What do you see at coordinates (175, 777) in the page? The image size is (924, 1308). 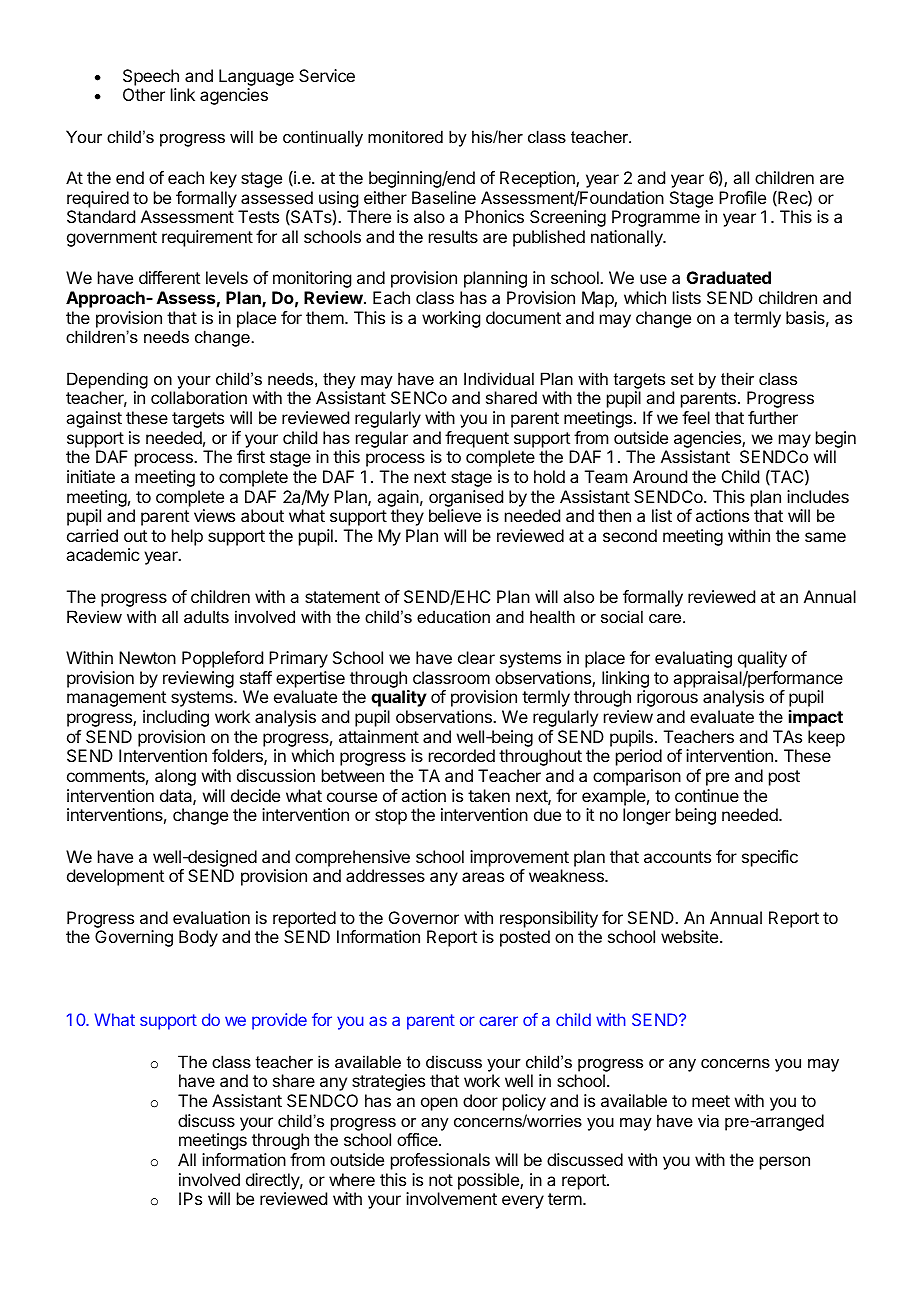 I see `along` at bounding box center [175, 777].
